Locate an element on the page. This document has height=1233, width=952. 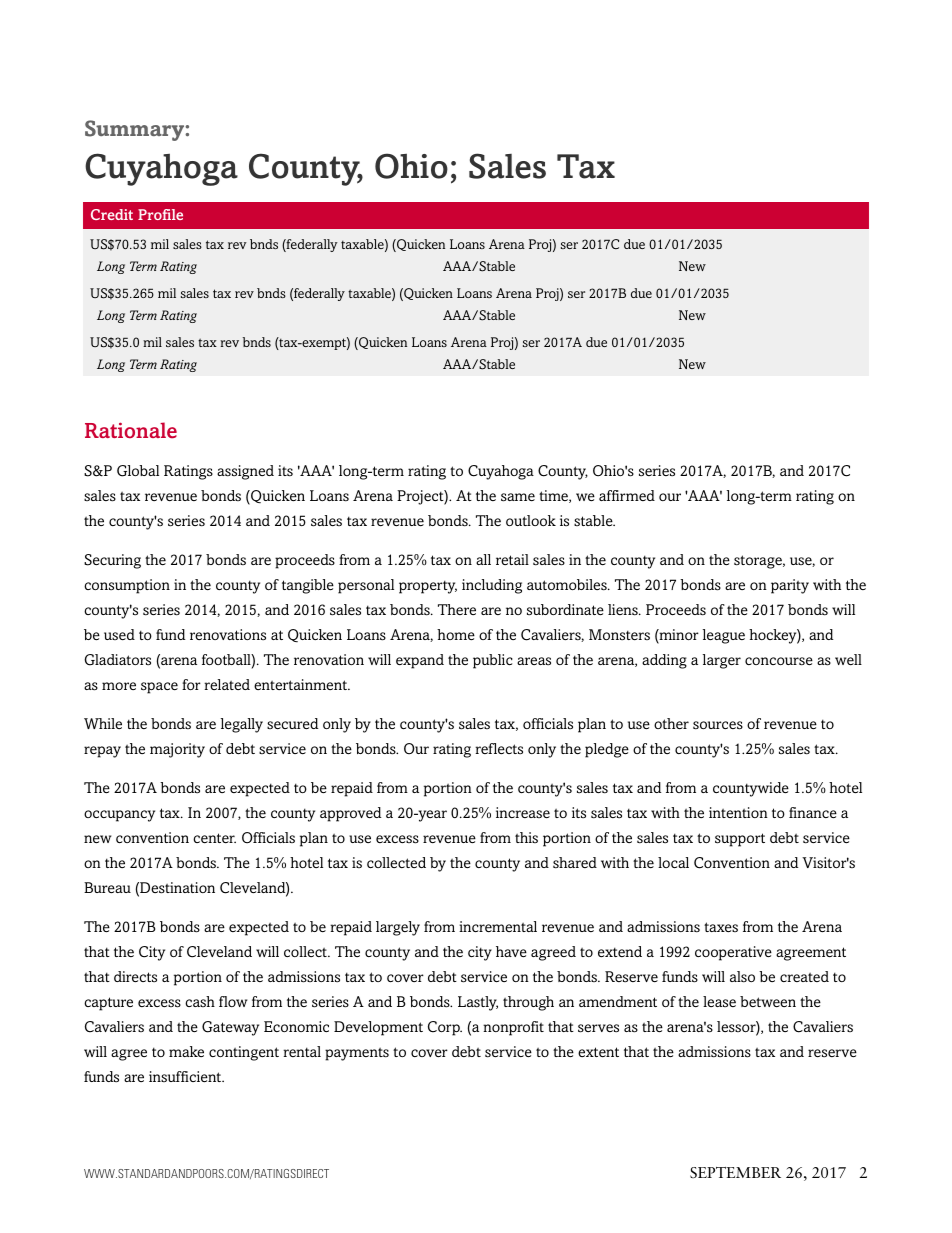
public is located at coordinates (493, 661).
